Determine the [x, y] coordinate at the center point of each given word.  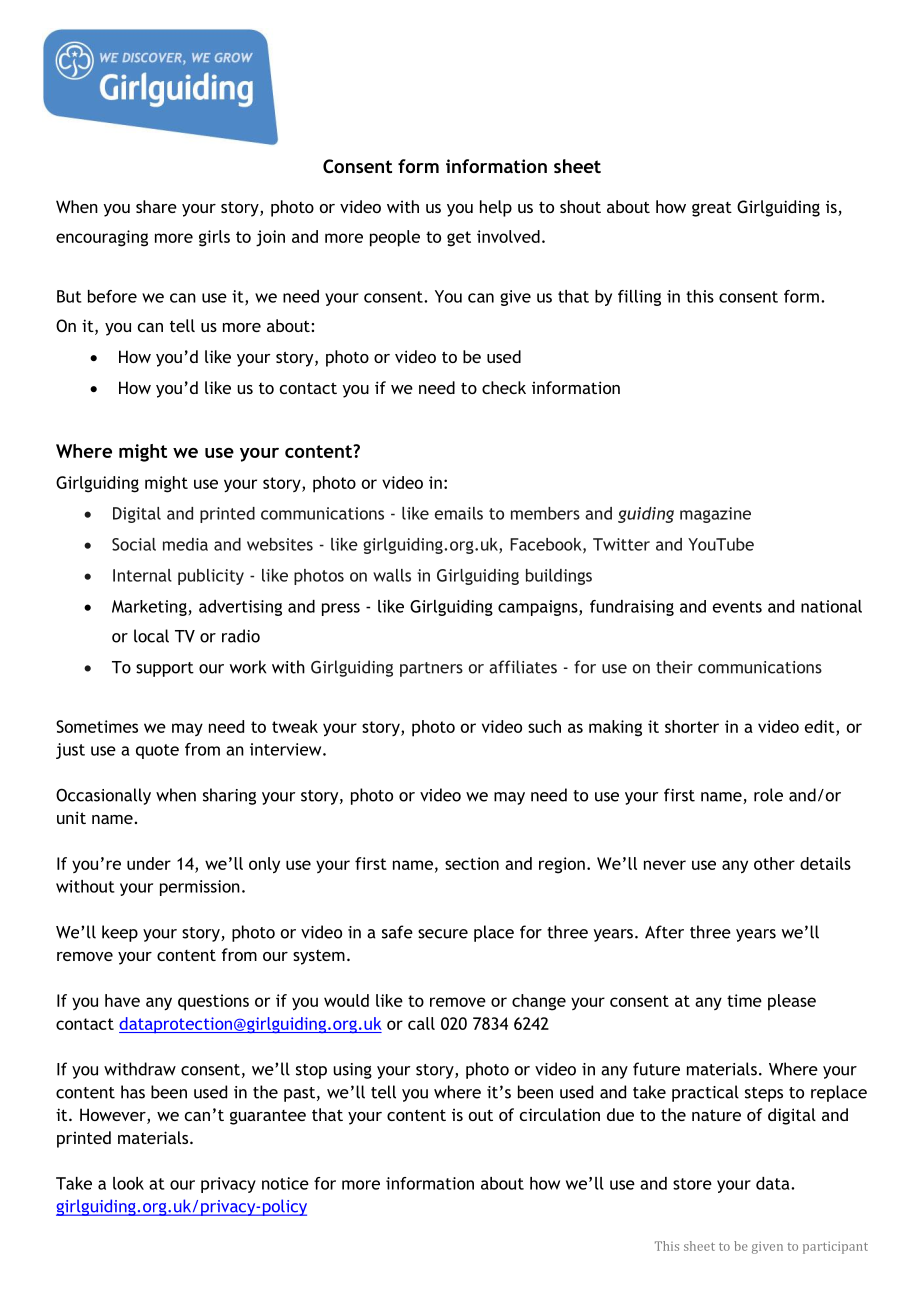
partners [431, 669]
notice [285, 1183]
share [156, 206]
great [712, 209]
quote [157, 751]
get [459, 239]
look [128, 1183]
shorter [692, 726]
